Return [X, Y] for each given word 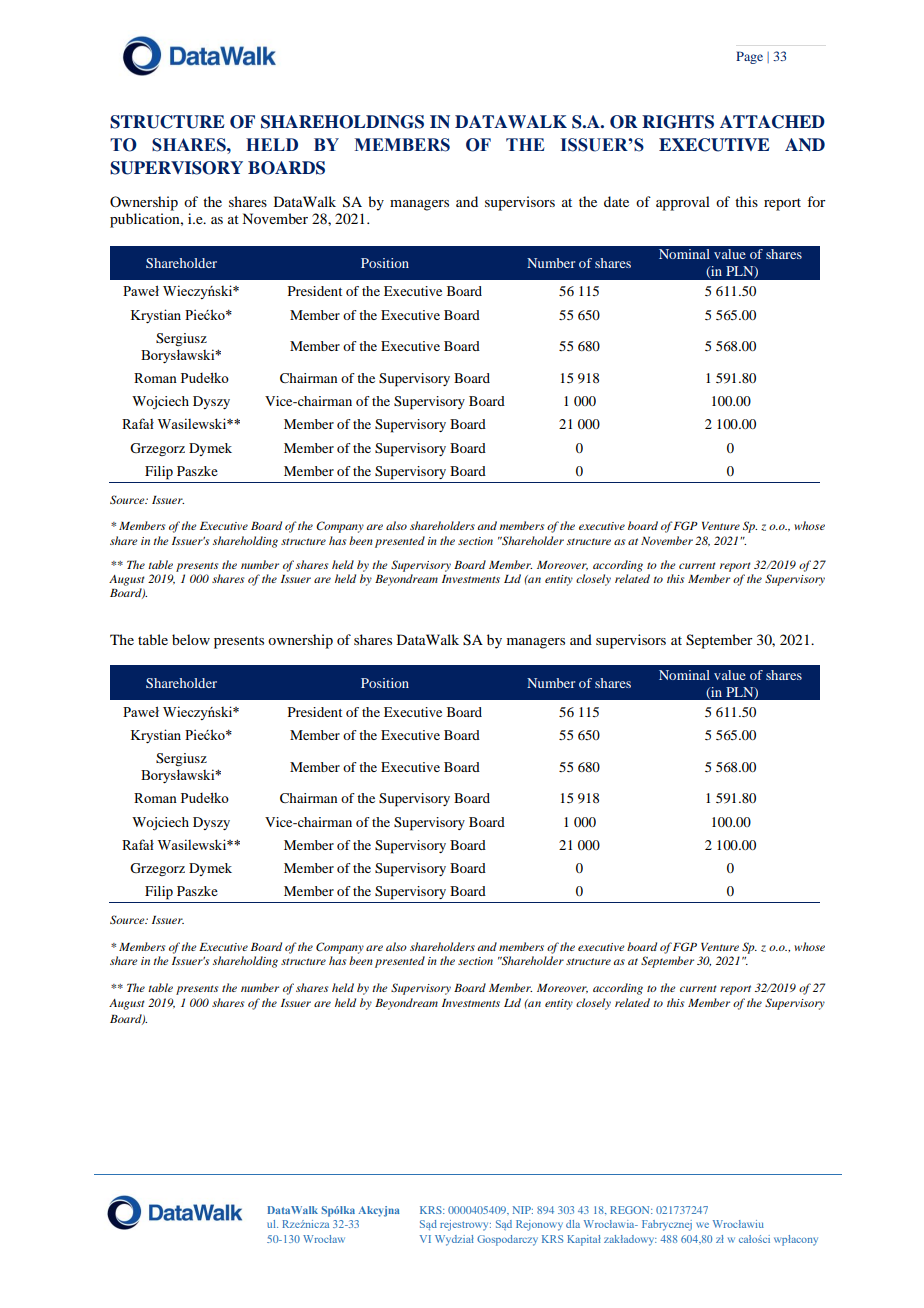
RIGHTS [678, 122]
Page [749, 57]
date [616, 201]
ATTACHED [772, 122]
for [816, 201]
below [191, 639]
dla [573, 1224]
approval [683, 203]
